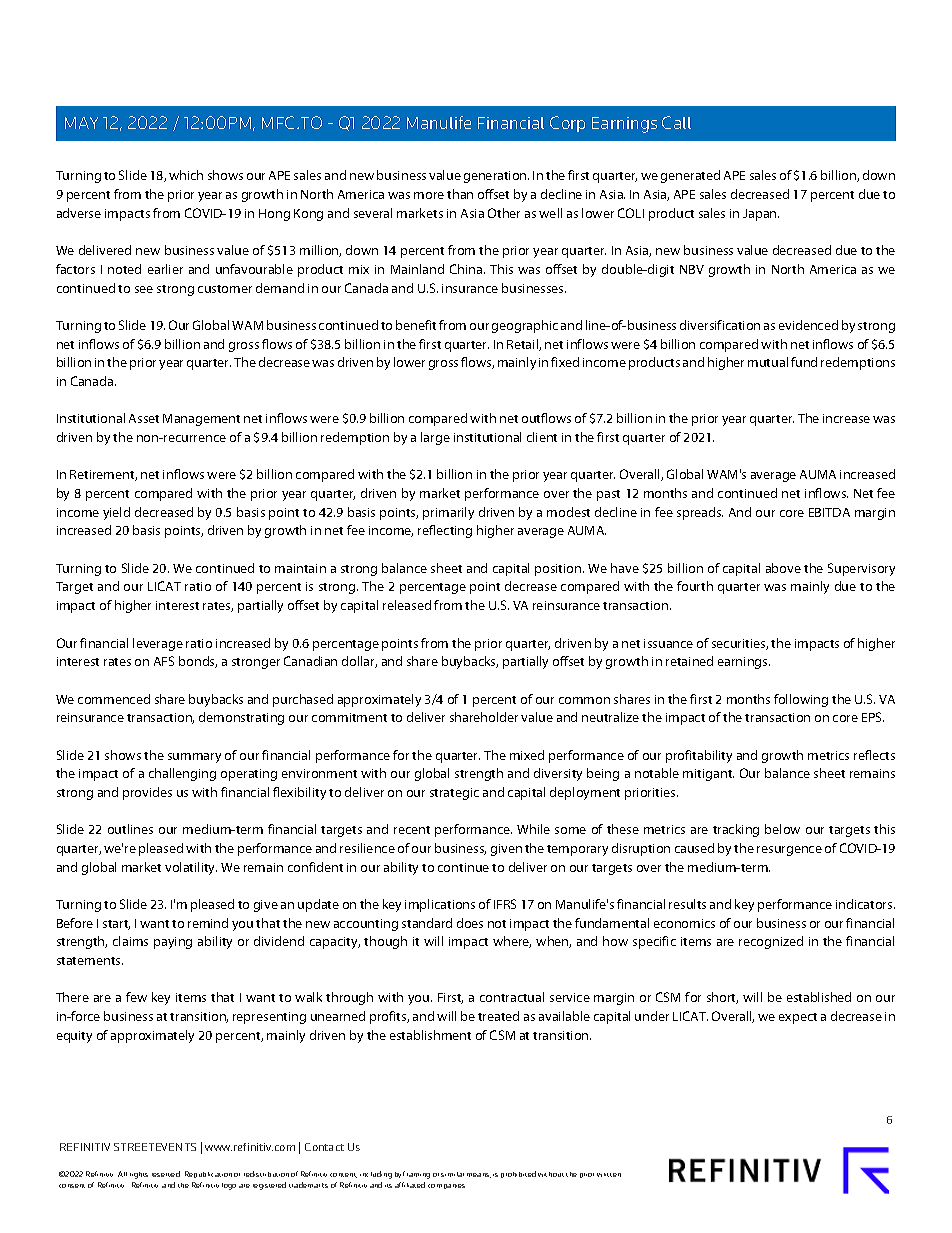 This image has height=1233, width=952. I want to click on which, so click(186, 175).
